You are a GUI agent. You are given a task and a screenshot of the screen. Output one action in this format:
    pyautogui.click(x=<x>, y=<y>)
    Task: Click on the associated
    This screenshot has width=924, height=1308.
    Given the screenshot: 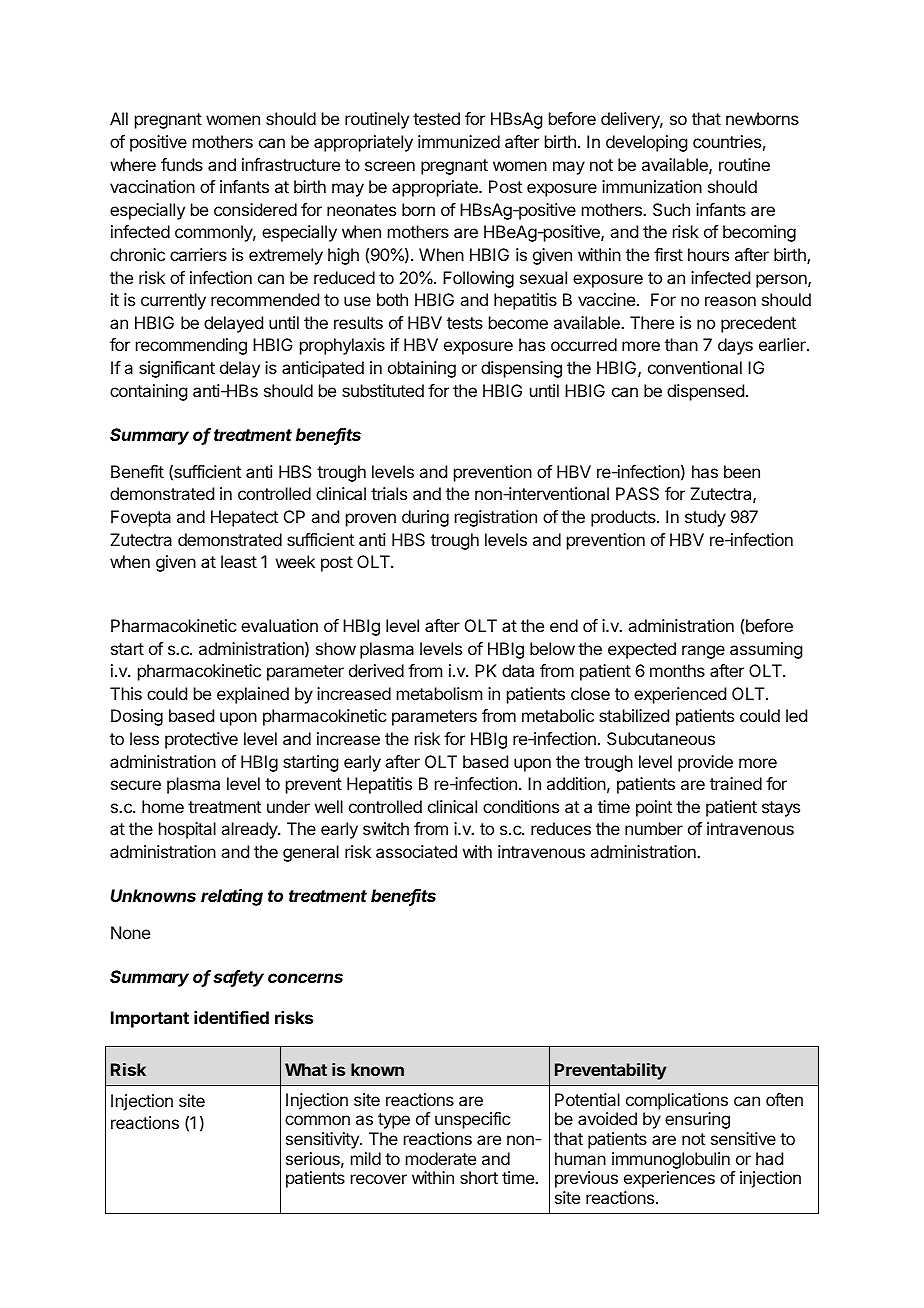 What is the action you would take?
    pyautogui.click(x=416, y=851)
